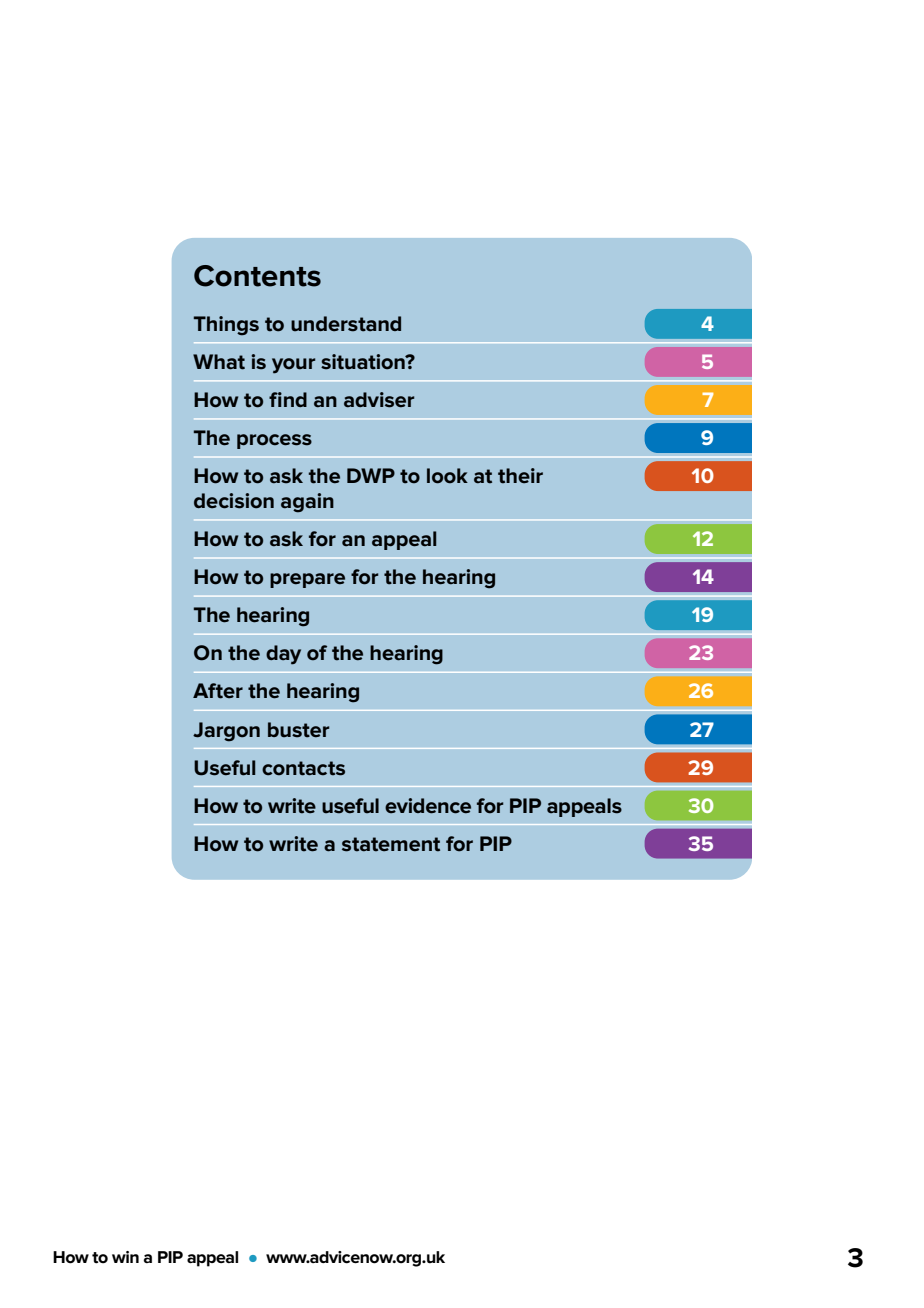  Describe the element at coordinates (226, 732) in the screenshot. I see `Jargon` at that location.
